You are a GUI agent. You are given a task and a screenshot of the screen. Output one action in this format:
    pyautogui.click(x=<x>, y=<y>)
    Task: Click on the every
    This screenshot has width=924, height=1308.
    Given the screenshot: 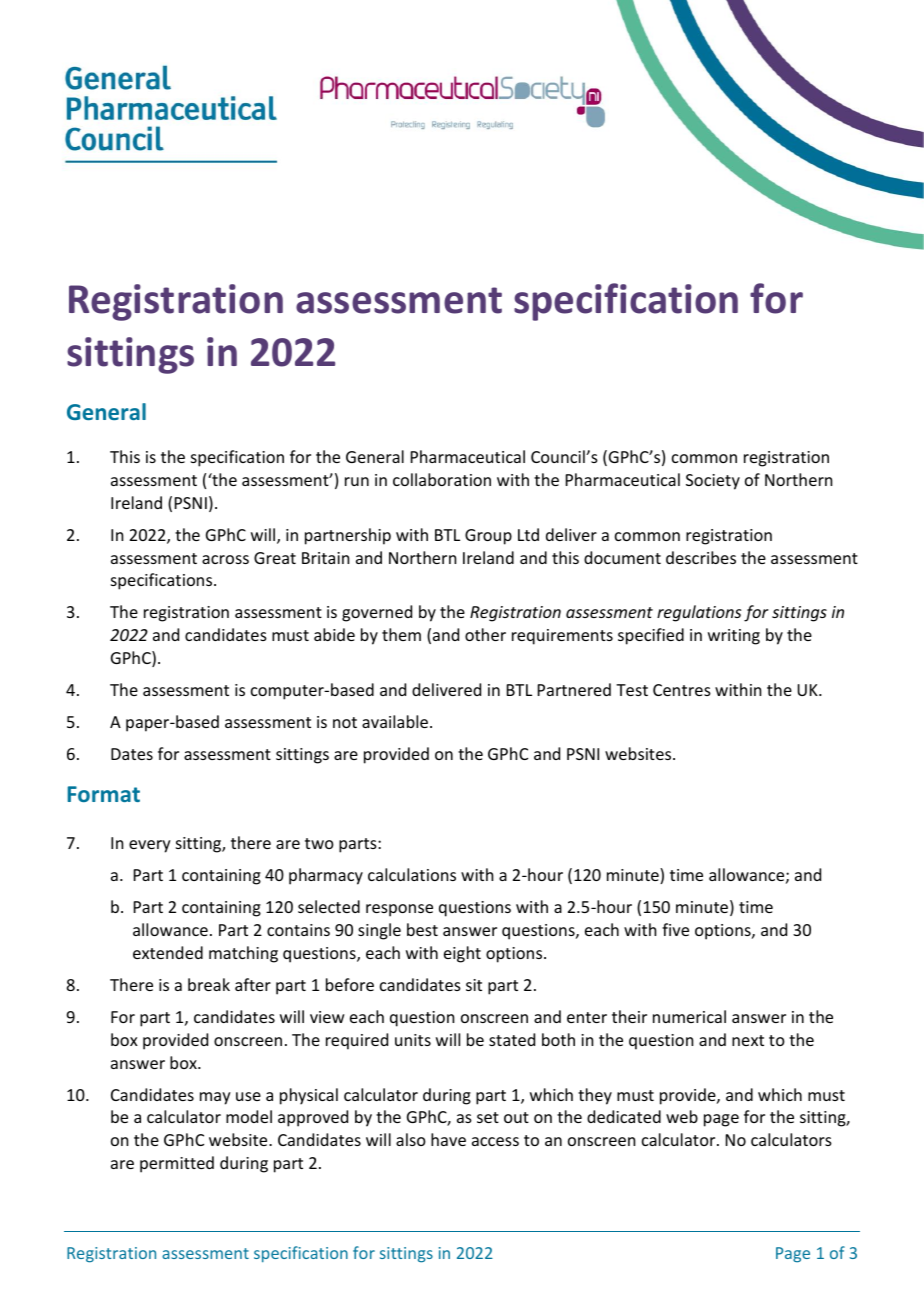 What is the action you would take?
    pyautogui.click(x=150, y=846)
